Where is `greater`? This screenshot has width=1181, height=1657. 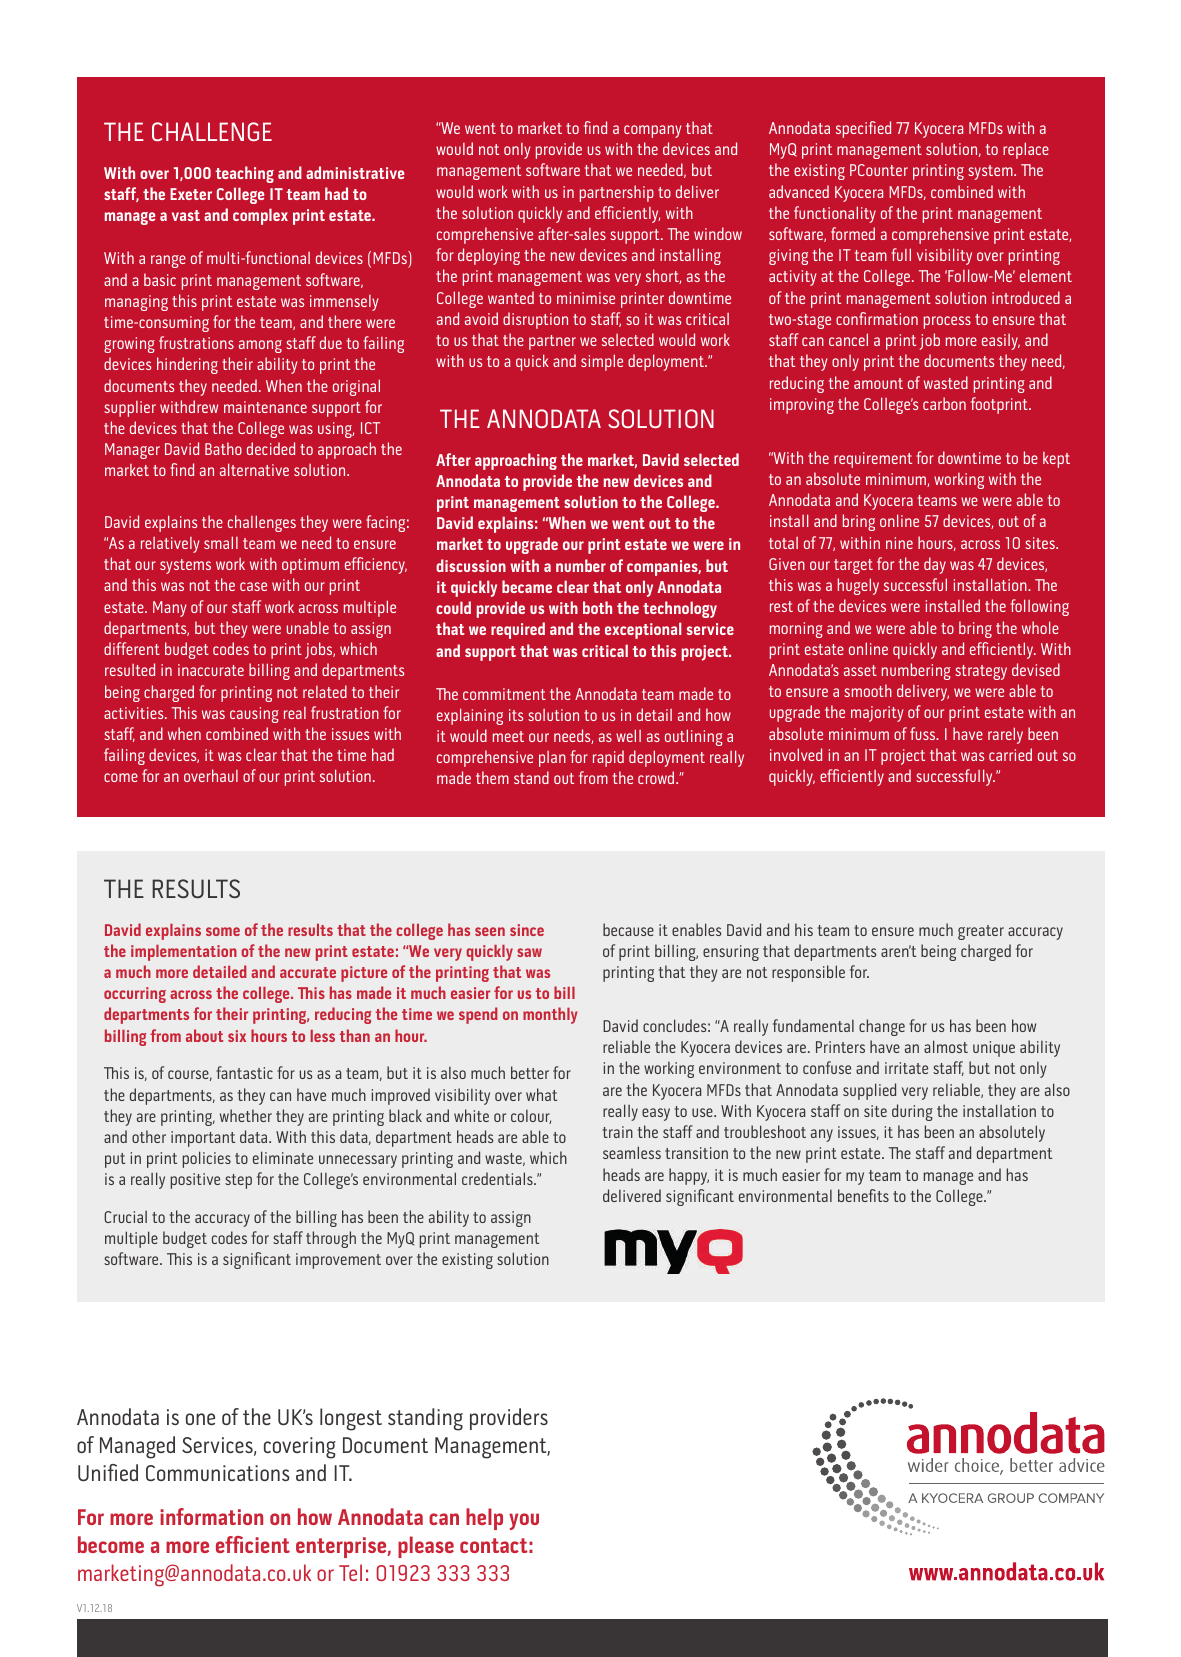 greater is located at coordinates (981, 932).
